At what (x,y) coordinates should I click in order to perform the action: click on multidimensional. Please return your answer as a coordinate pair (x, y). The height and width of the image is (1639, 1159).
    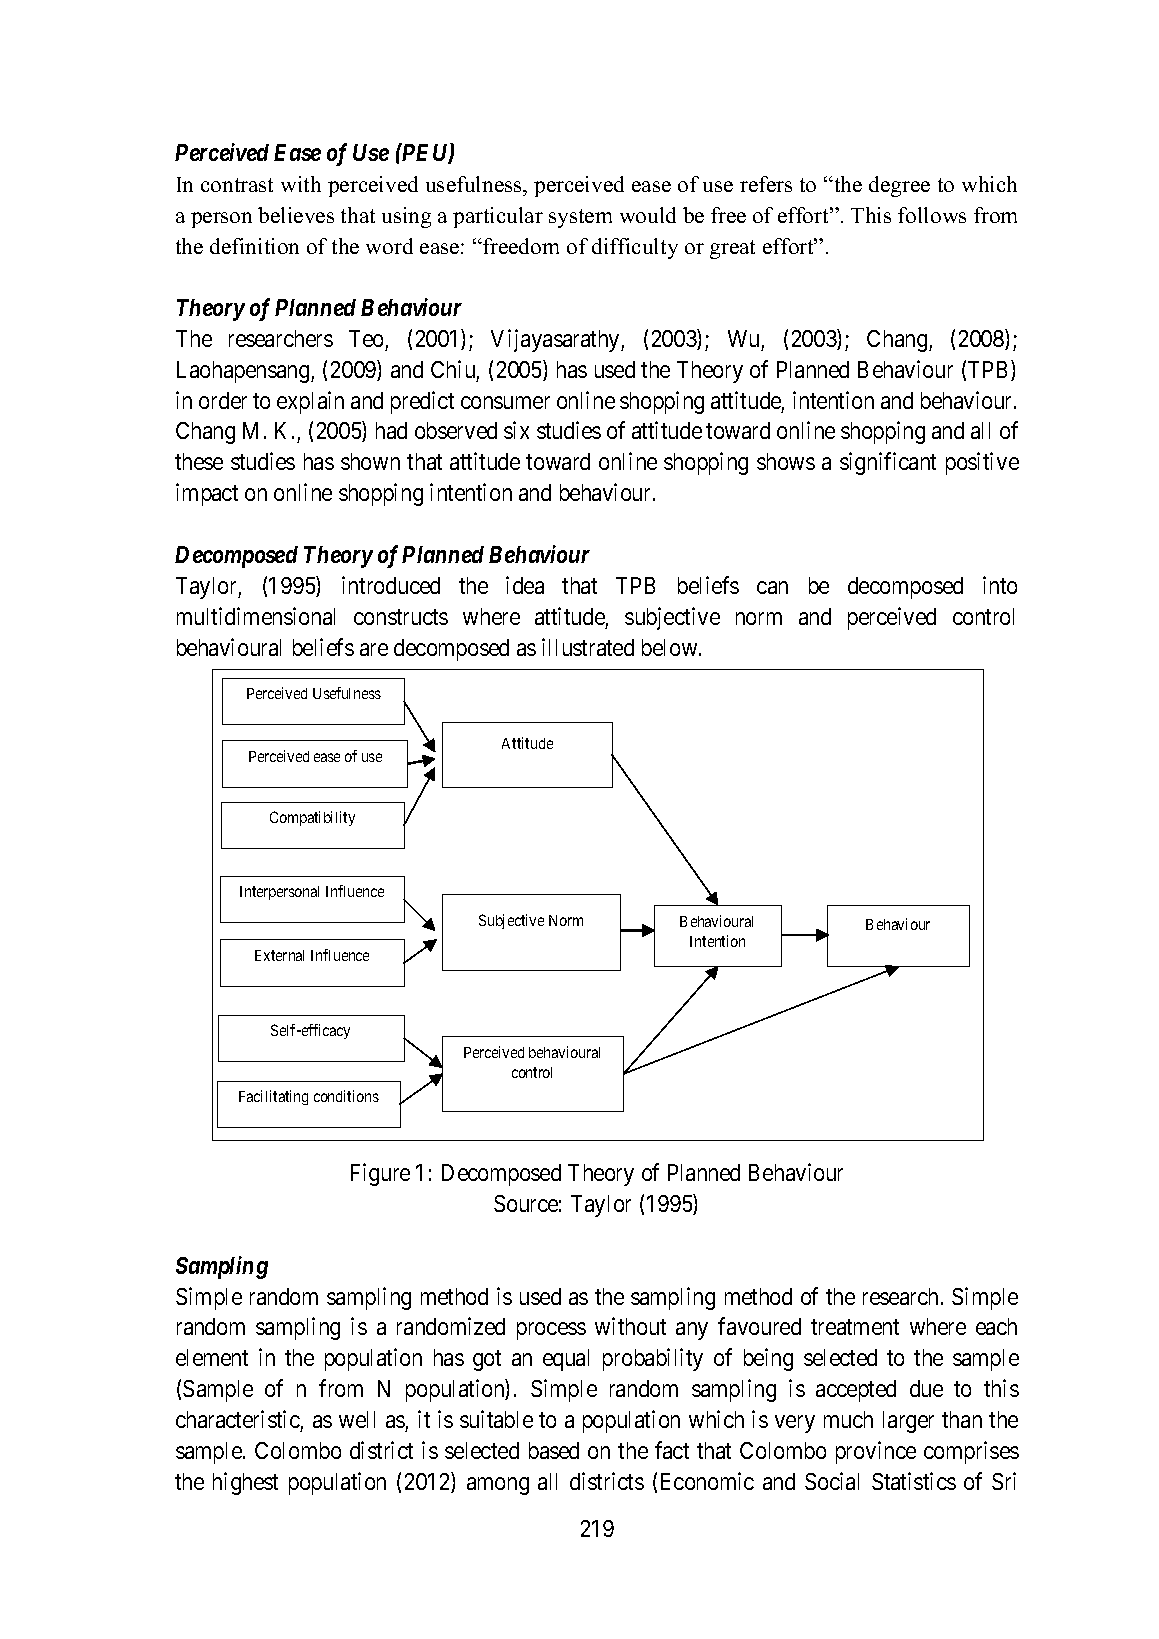
    Looking at the image, I should click on (256, 616).
